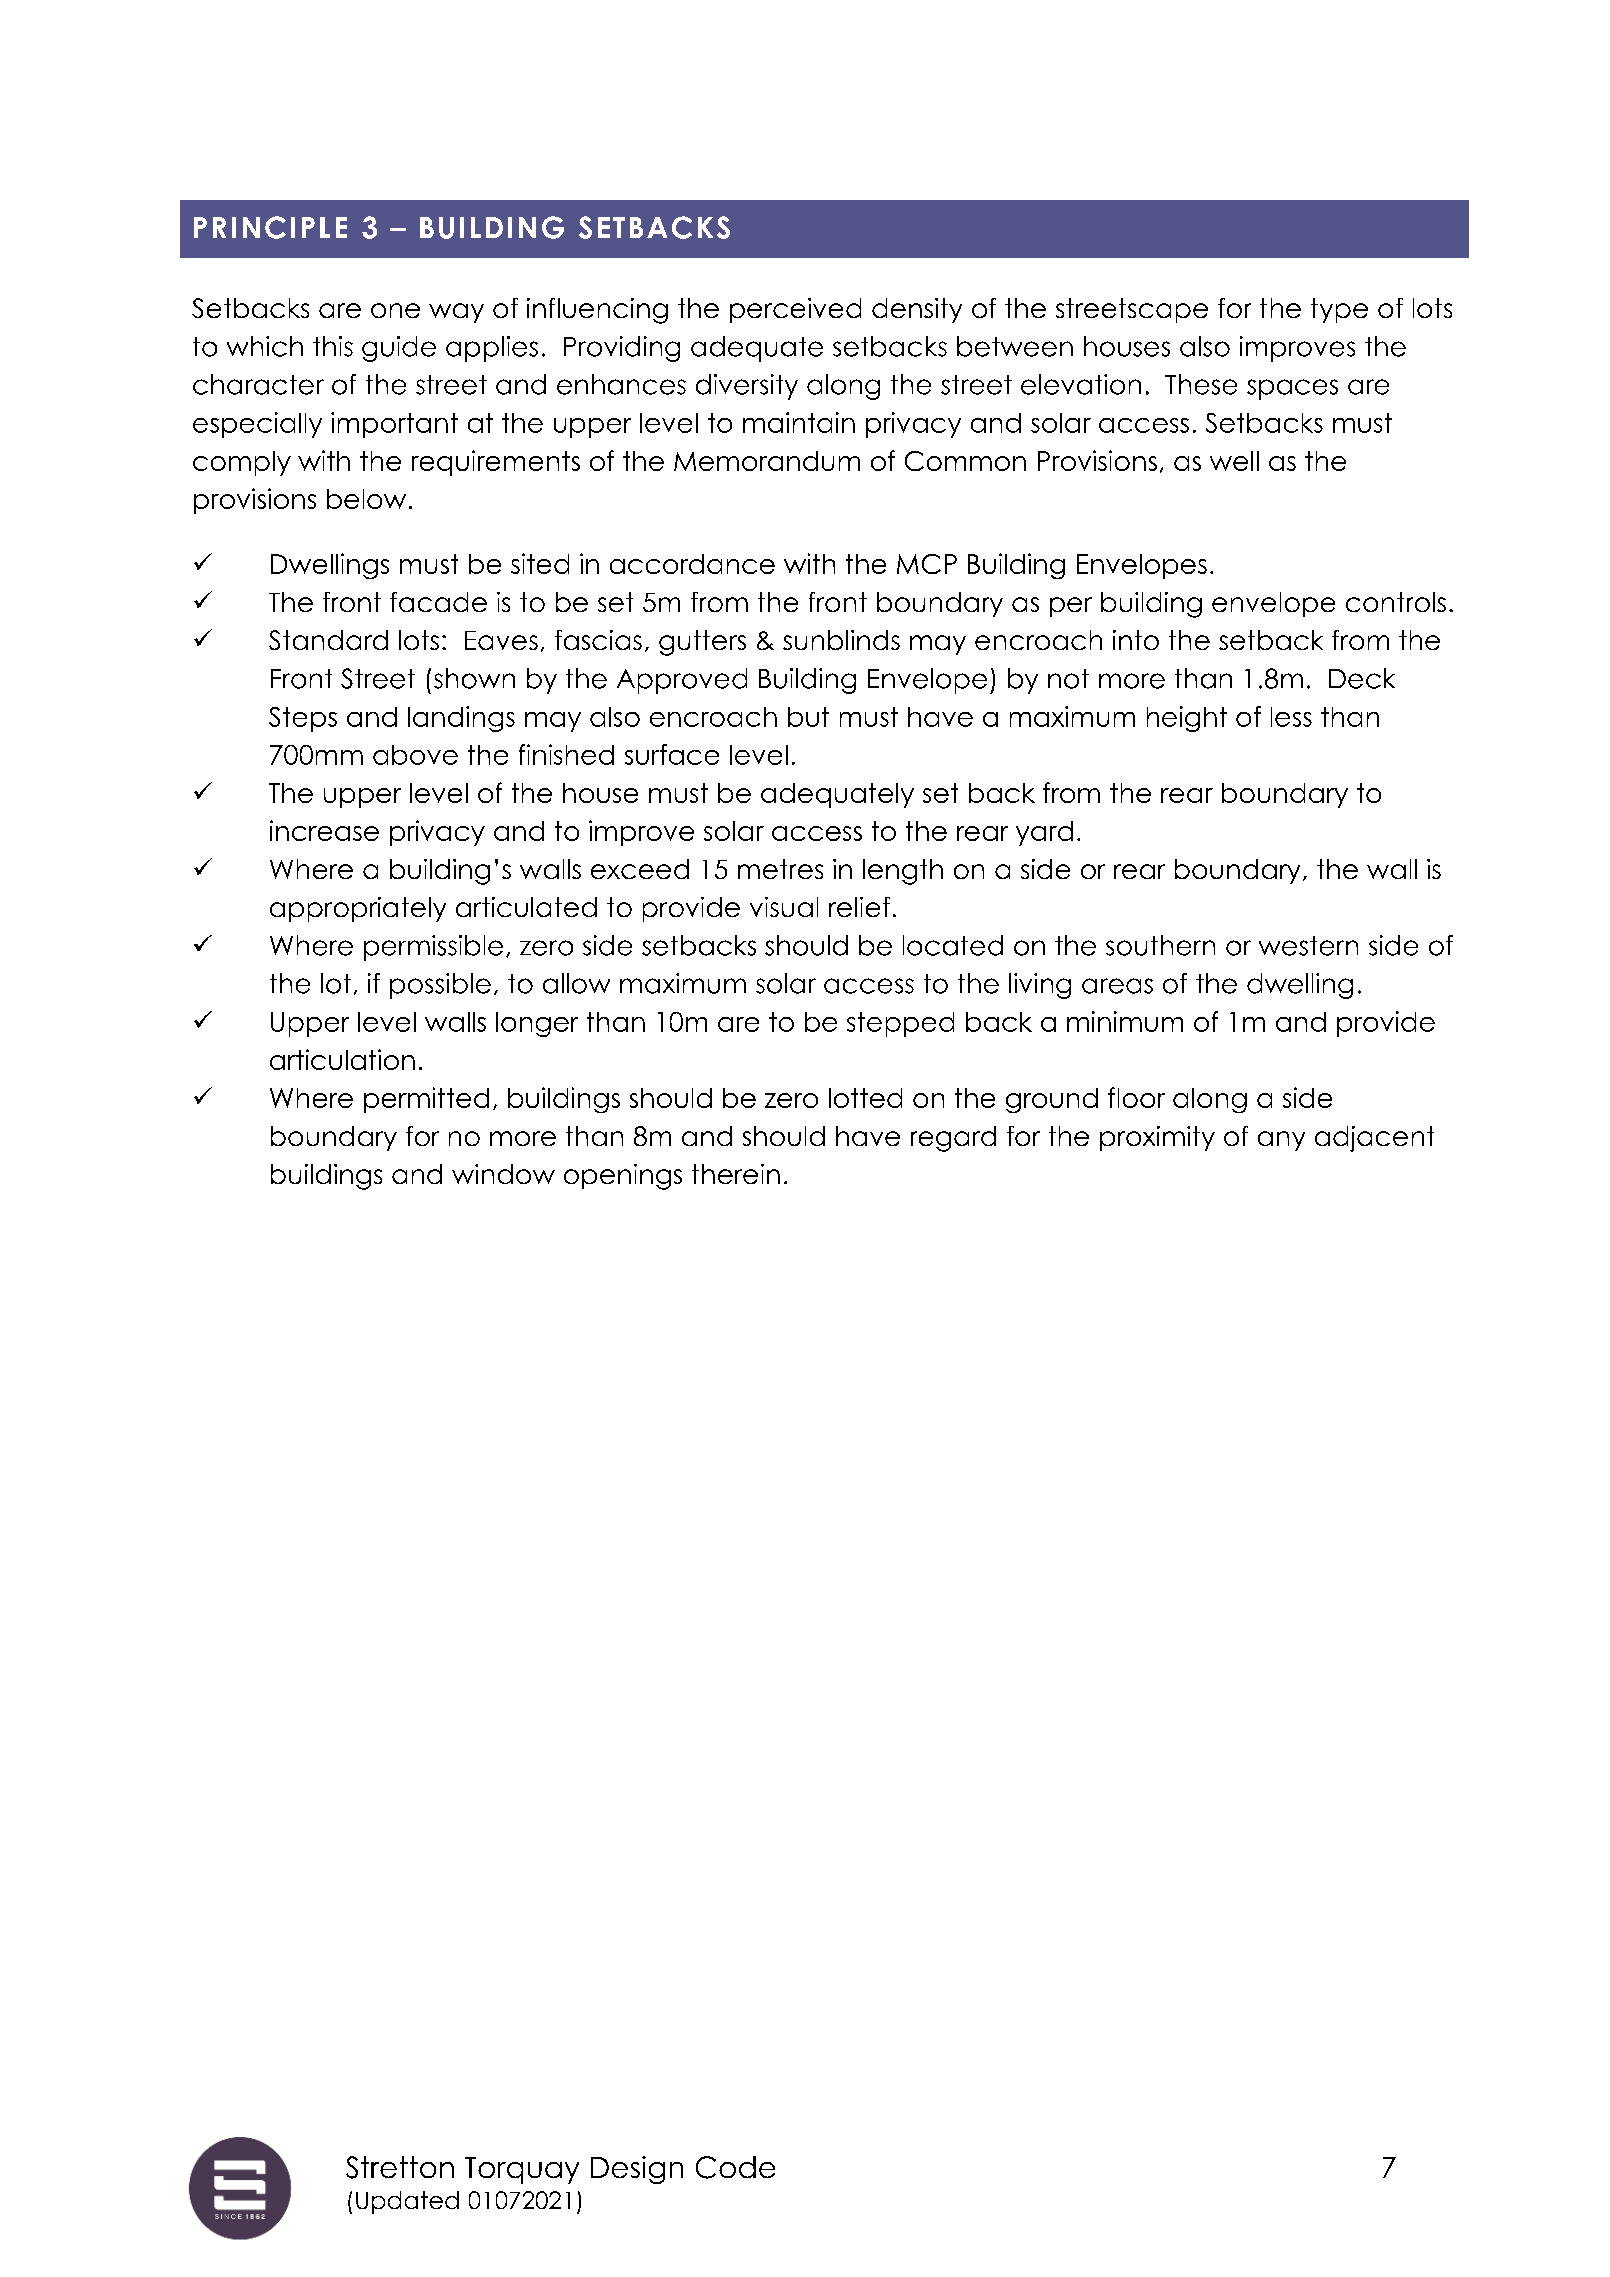 The height and width of the document is (2277, 1610). I want to click on any, so click(1281, 1141).
